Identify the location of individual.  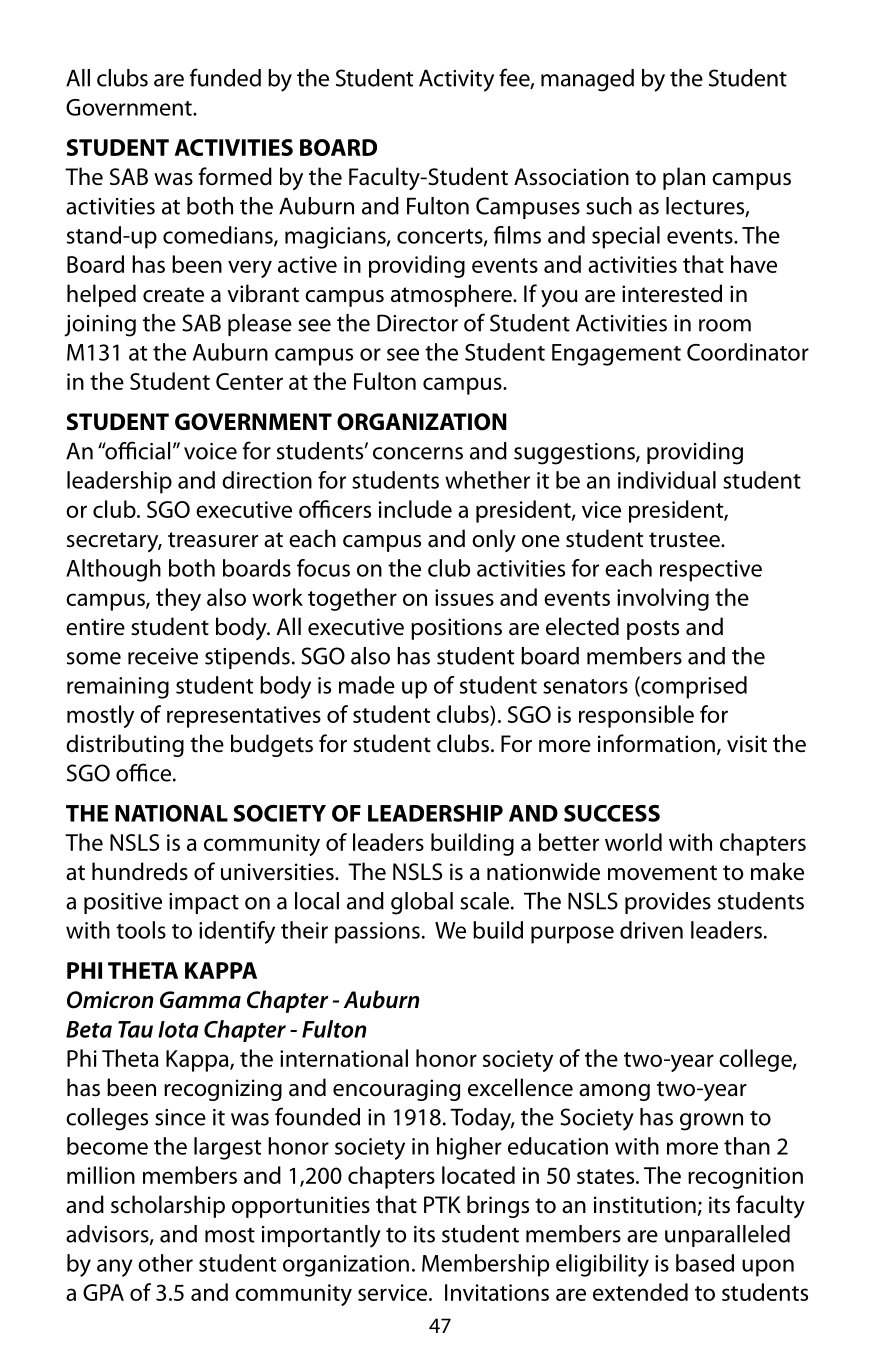
(667, 480).
